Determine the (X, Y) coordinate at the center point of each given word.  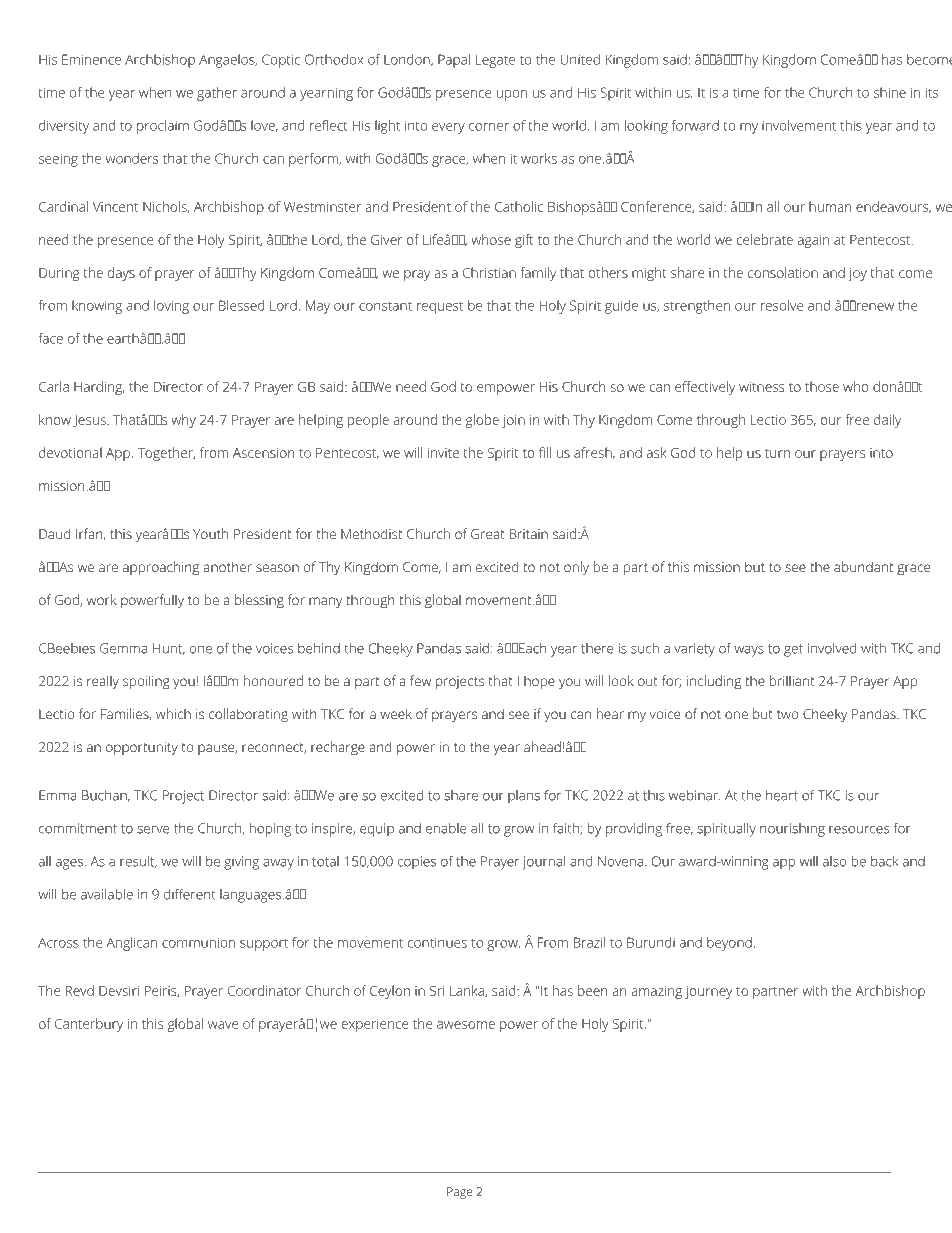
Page (460, 1193)
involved (832, 648)
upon (512, 95)
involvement (799, 125)
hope (539, 682)
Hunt (169, 649)
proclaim (163, 127)
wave (223, 1025)
